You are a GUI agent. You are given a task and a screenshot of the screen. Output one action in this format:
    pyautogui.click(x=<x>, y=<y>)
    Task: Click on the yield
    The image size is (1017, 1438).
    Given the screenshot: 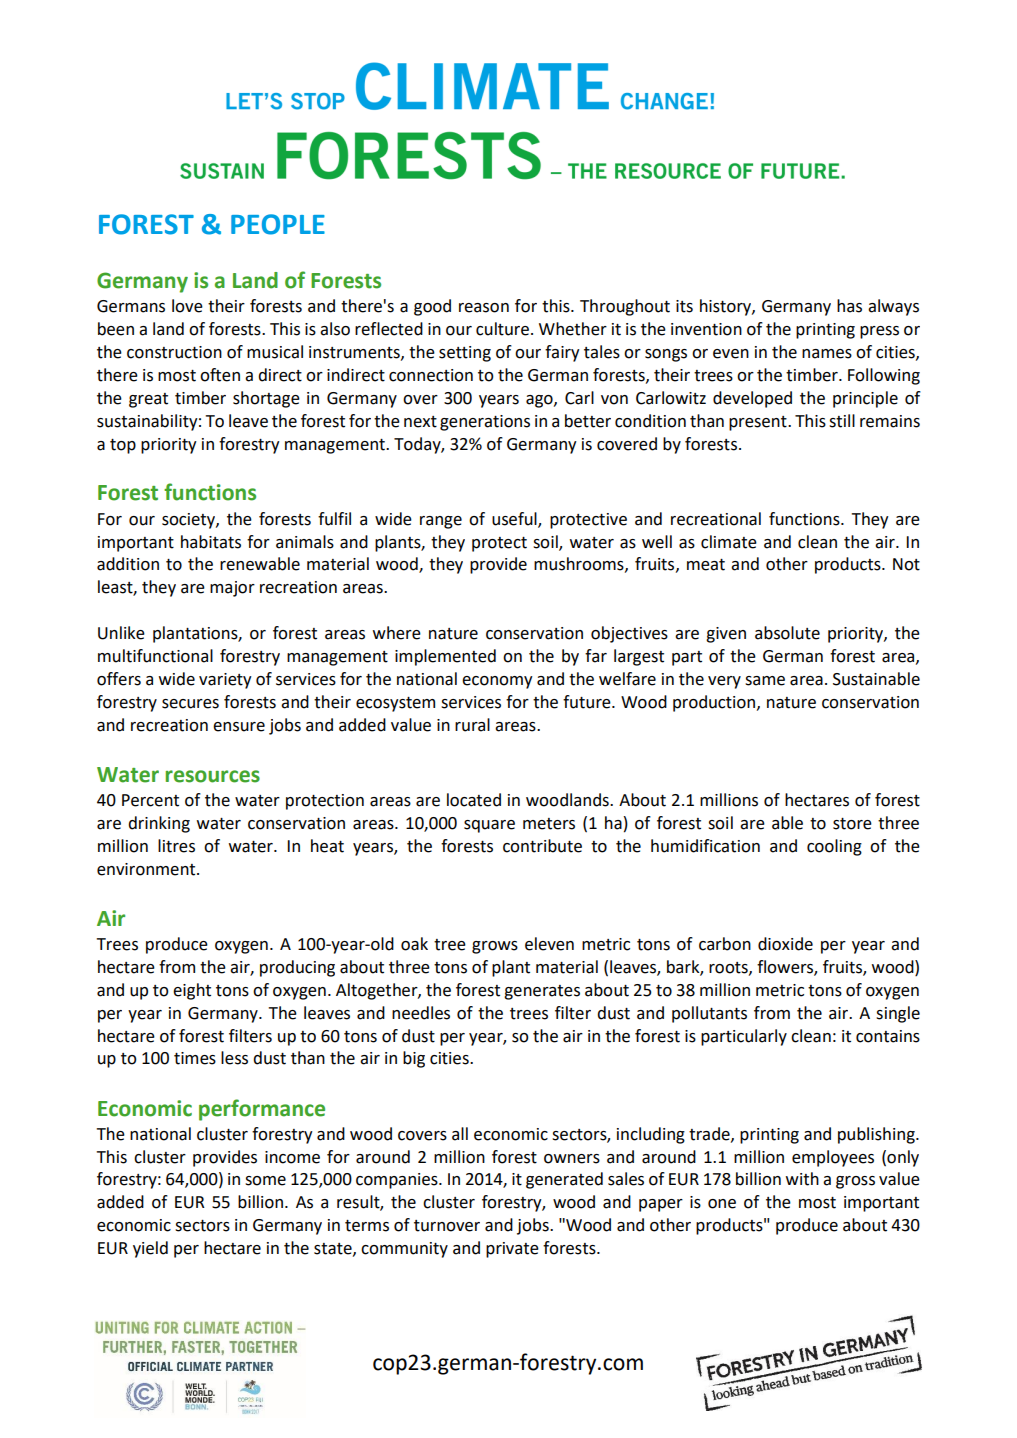 What is the action you would take?
    pyautogui.click(x=150, y=1249)
